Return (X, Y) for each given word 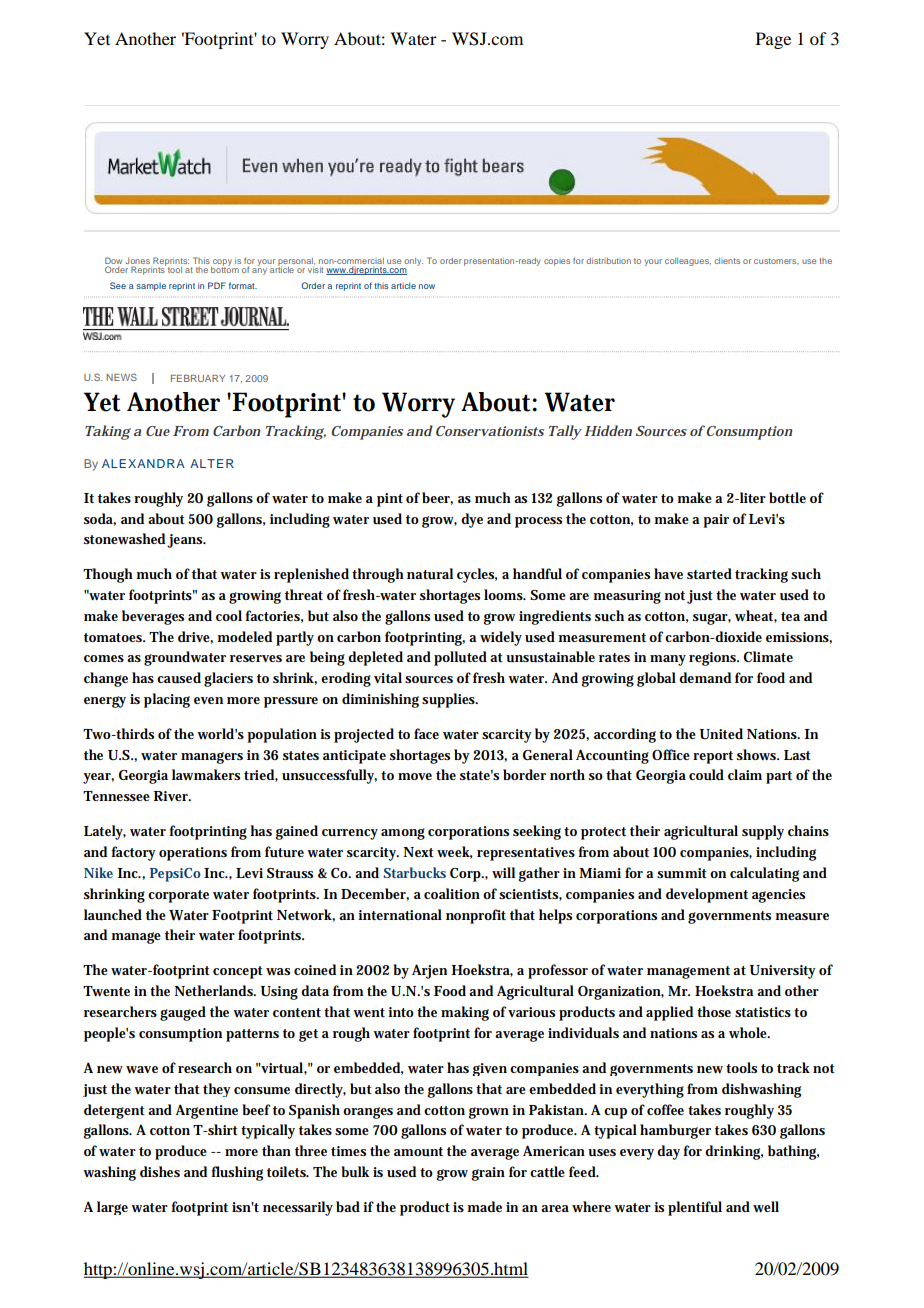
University (783, 972)
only (413, 262)
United (721, 734)
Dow (113, 262)
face (426, 733)
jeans (186, 541)
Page (773, 40)
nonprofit (476, 916)
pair (716, 521)
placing (167, 700)
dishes (160, 1171)
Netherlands (215, 990)
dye (472, 520)
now (427, 286)
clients (727, 261)
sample (151, 287)
